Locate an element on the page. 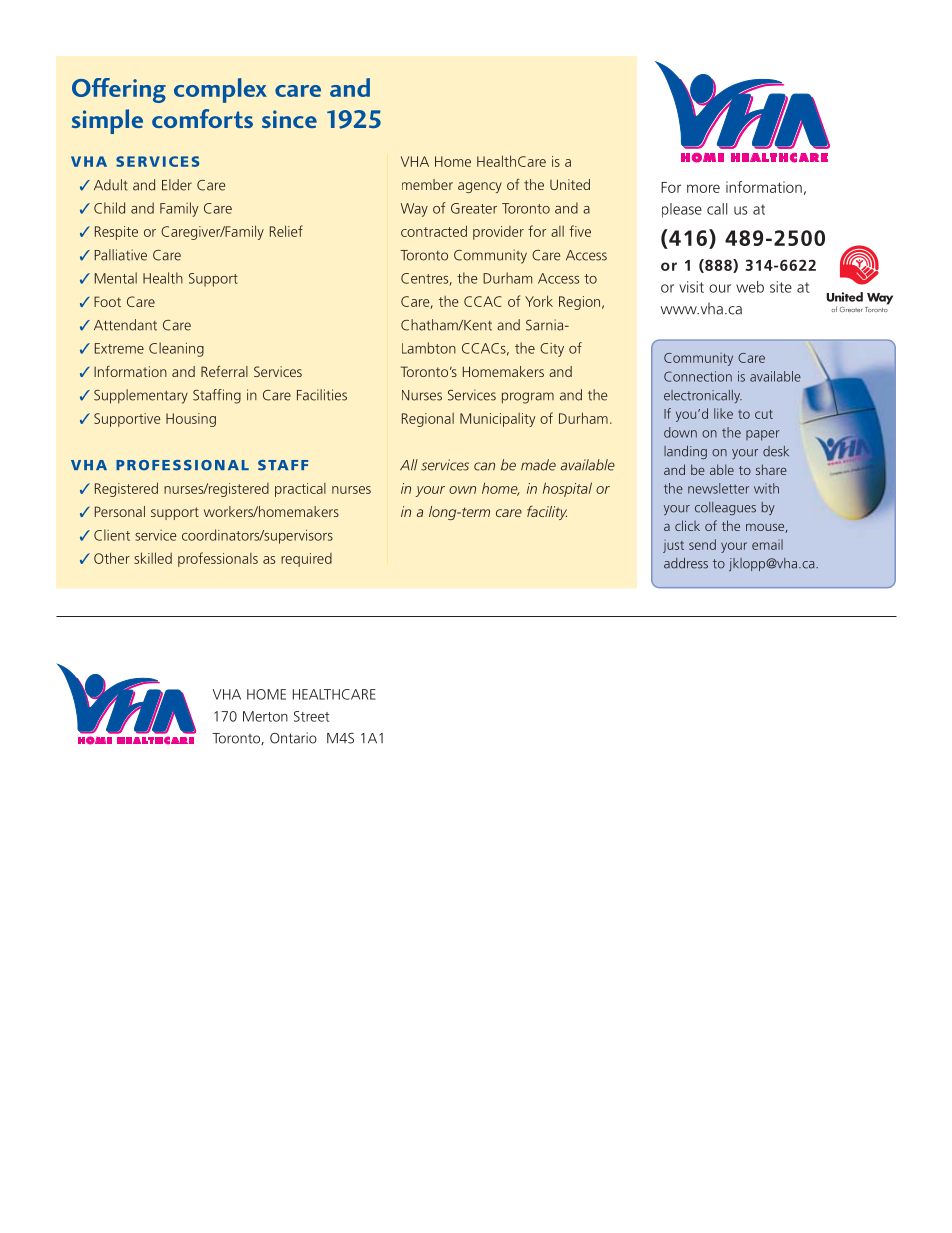  comforts is located at coordinates (202, 118).
